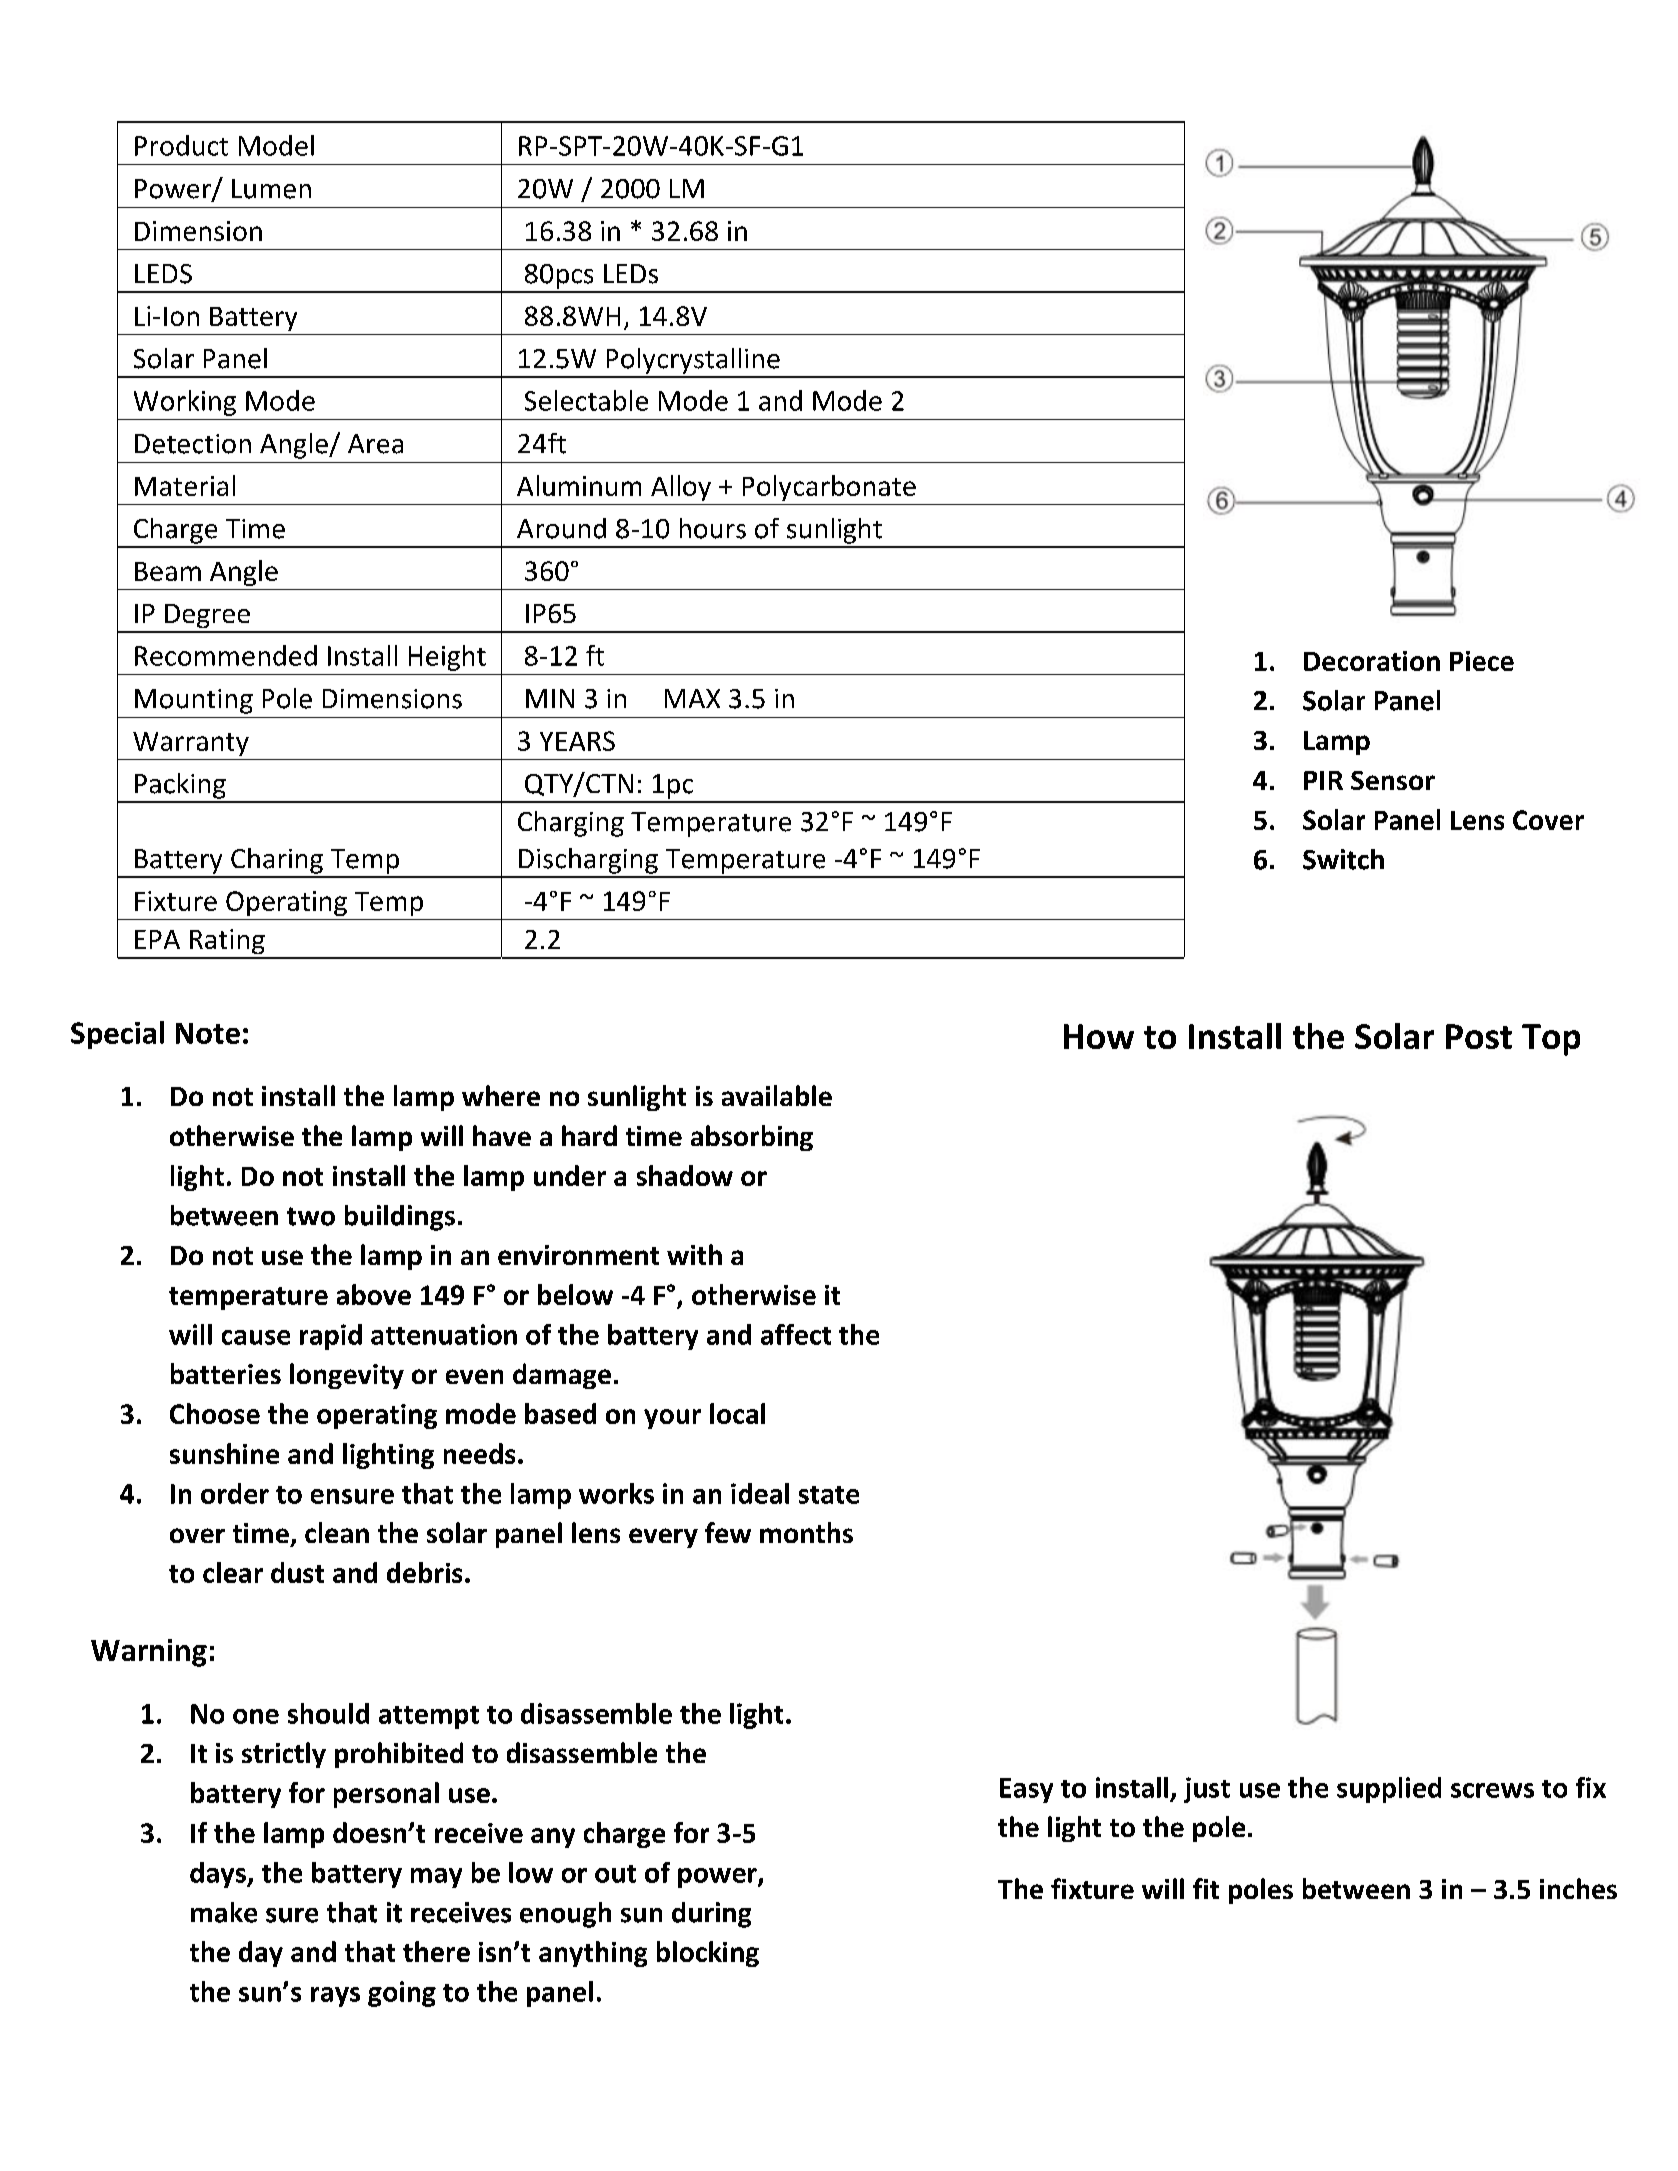 This screenshot has height=2171, width=1678. Describe the element at coordinates (208, 1033) in the screenshot. I see `Note` at that location.
